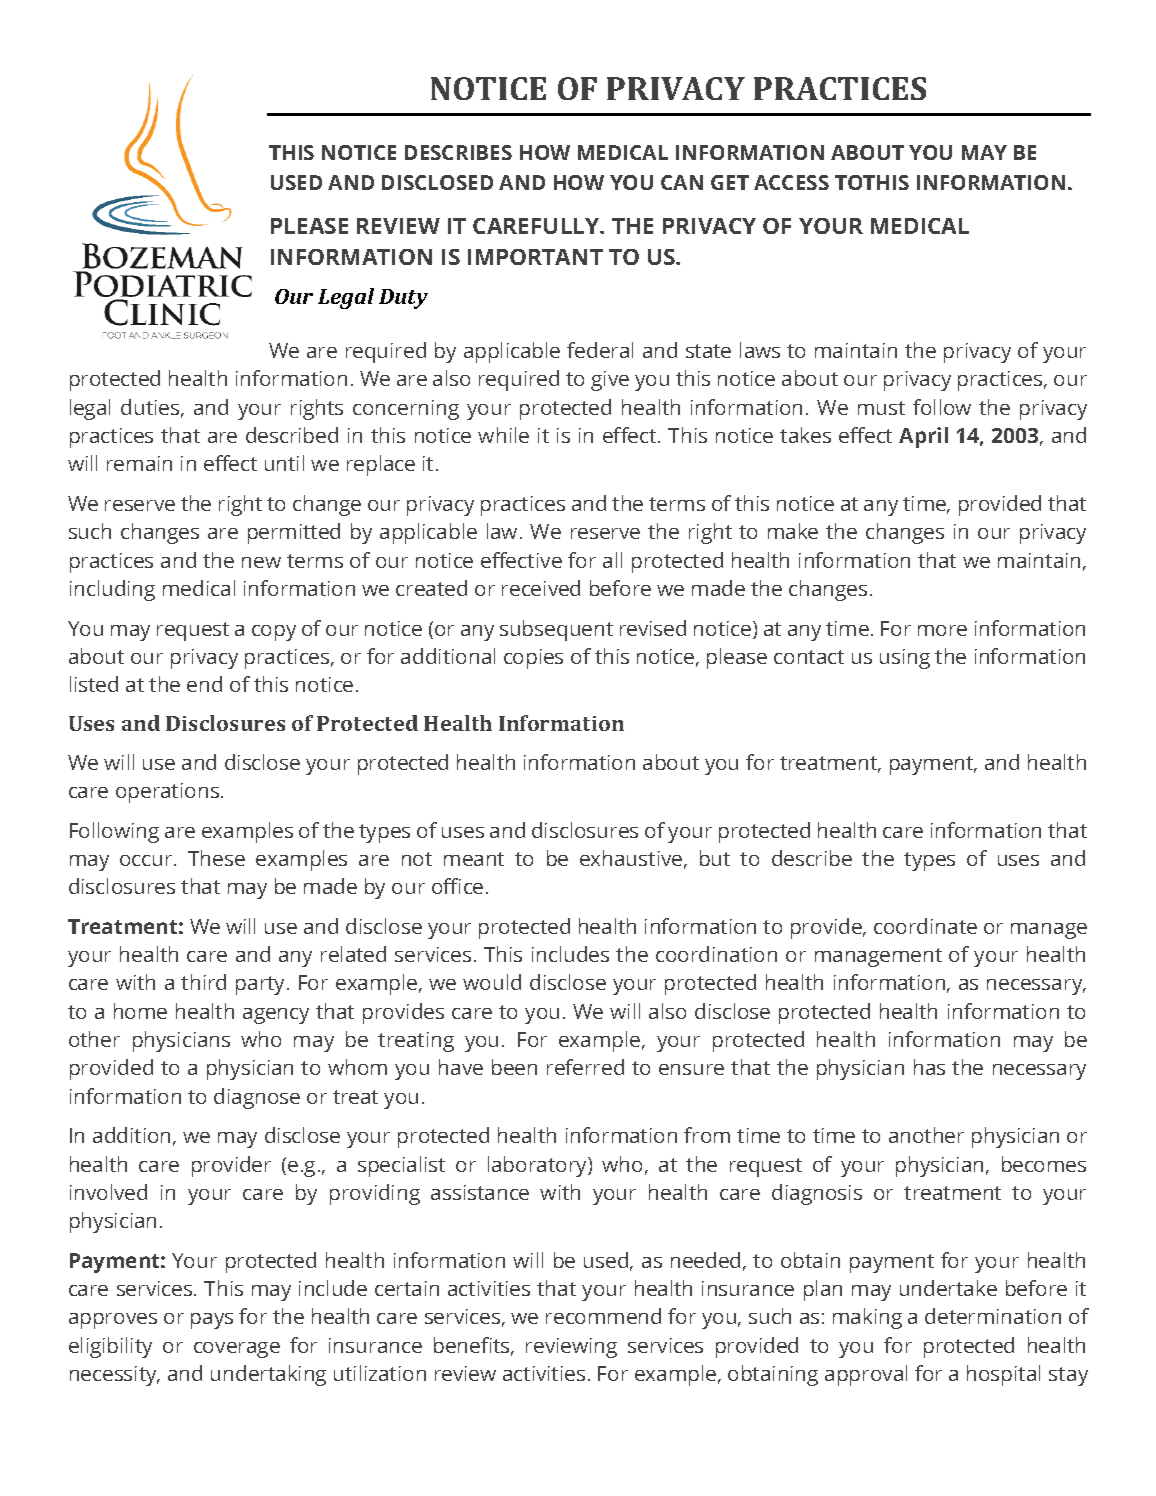  I want to click on would, so click(492, 982).
